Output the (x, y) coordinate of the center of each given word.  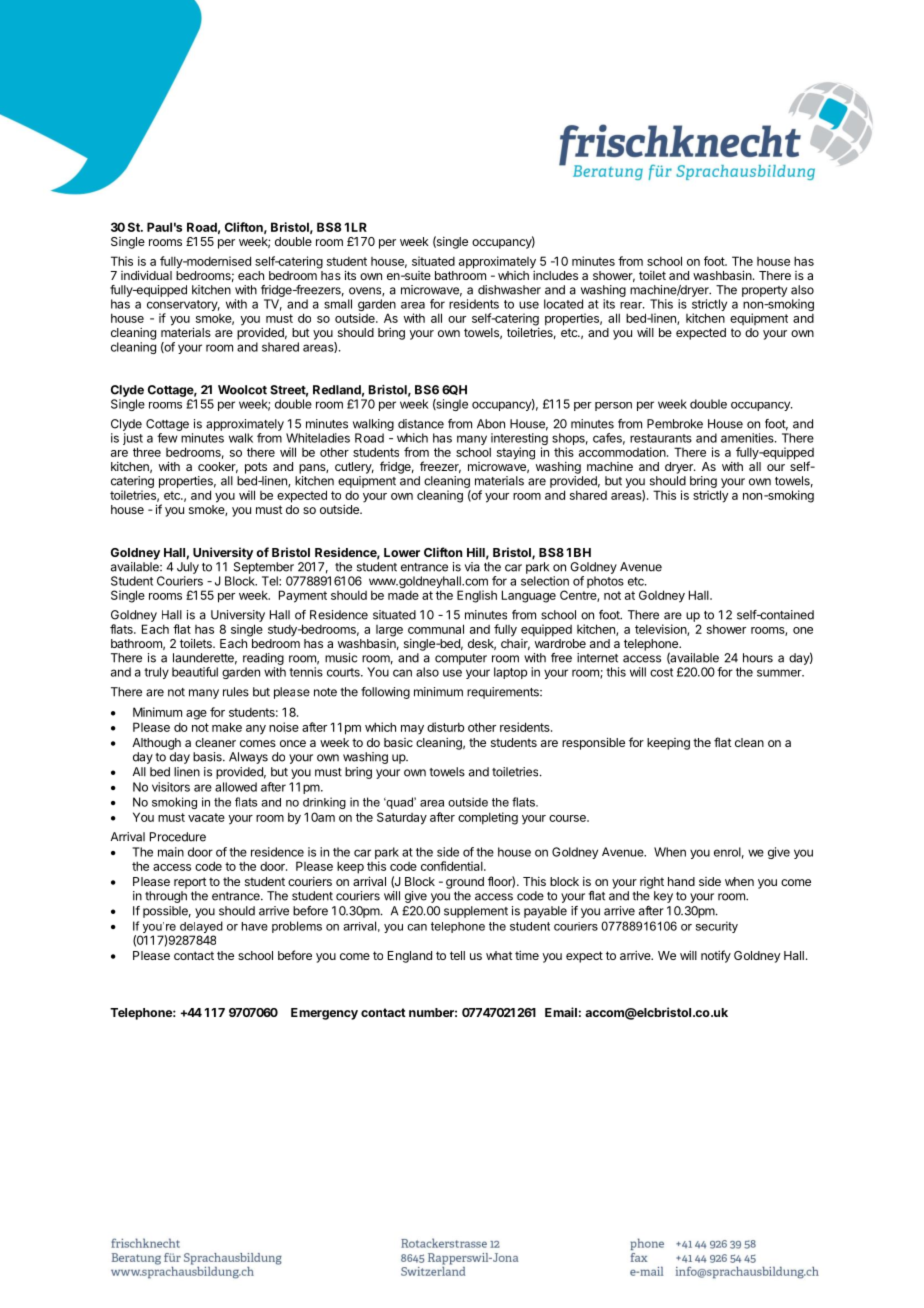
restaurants (661, 438)
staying (516, 453)
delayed (200, 928)
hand (681, 881)
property (764, 291)
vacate (206, 817)
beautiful (195, 672)
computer (461, 659)
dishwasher (509, 290)
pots (256, 468)
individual (146, 275)
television (661, 630)
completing (488, 818)
